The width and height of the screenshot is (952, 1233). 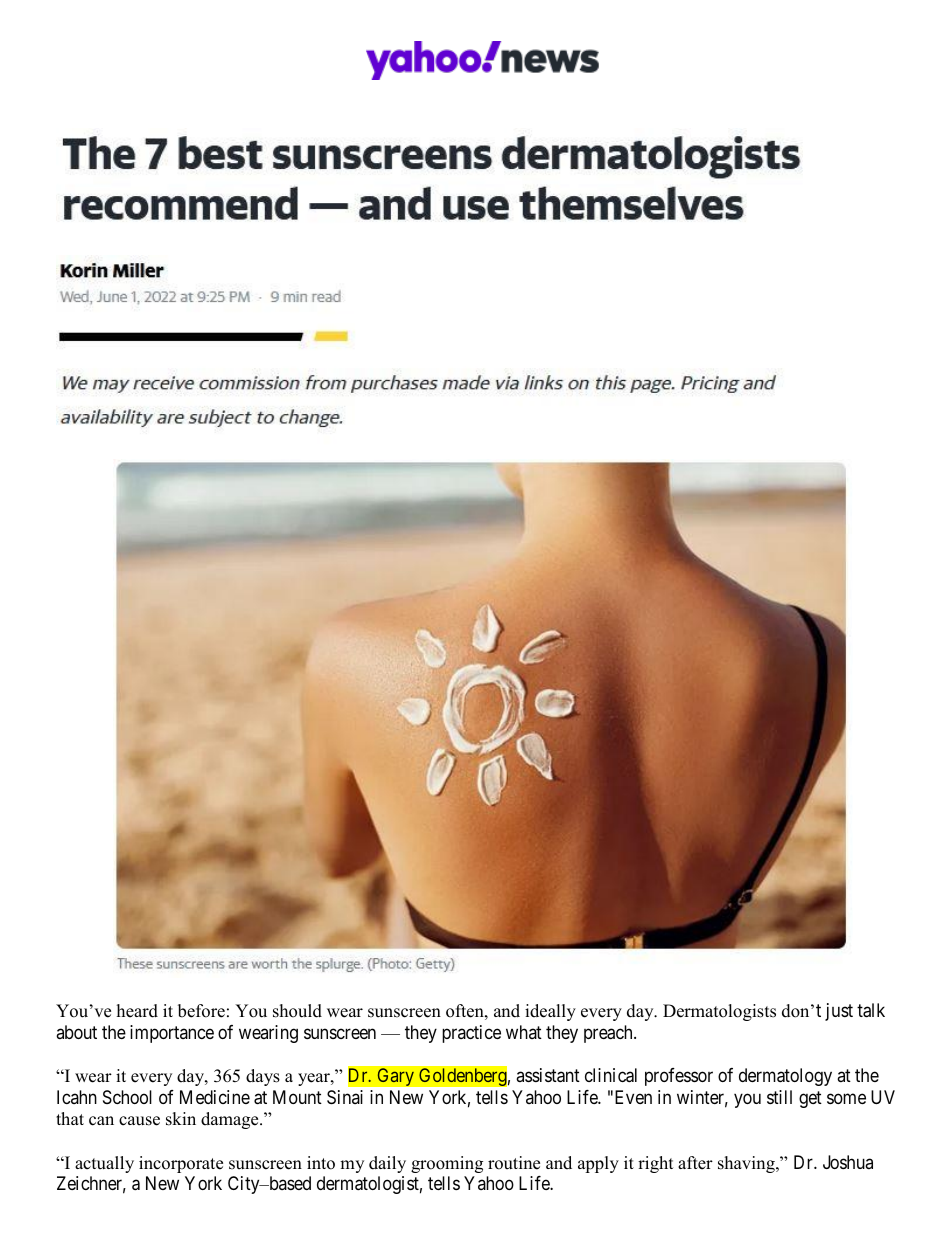 What do you see at coordinates (550, 1012) in the screenshot?
I see `ideally` at bounding box center [550, 1012].
